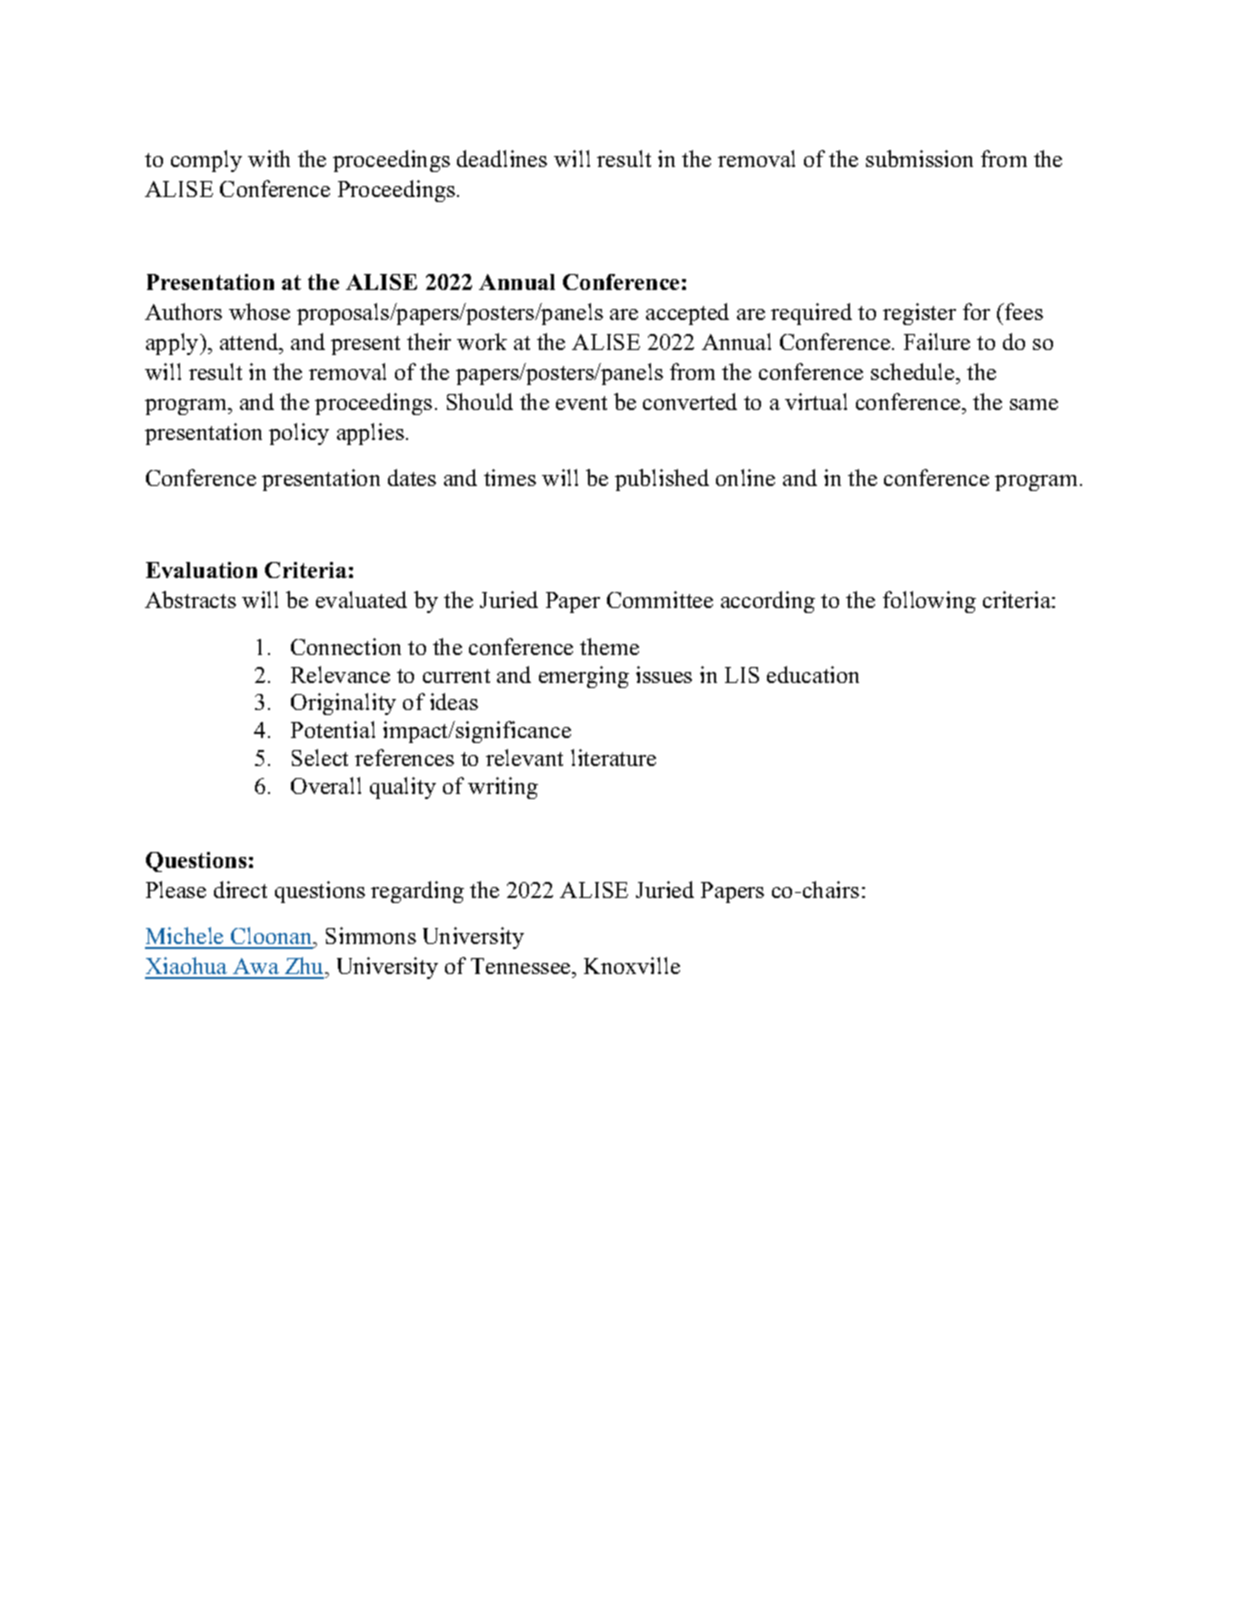  What do you see at coordinates (502, 158) in the screenshot?
I see `deadlines` at bounding box center [502, 158].
